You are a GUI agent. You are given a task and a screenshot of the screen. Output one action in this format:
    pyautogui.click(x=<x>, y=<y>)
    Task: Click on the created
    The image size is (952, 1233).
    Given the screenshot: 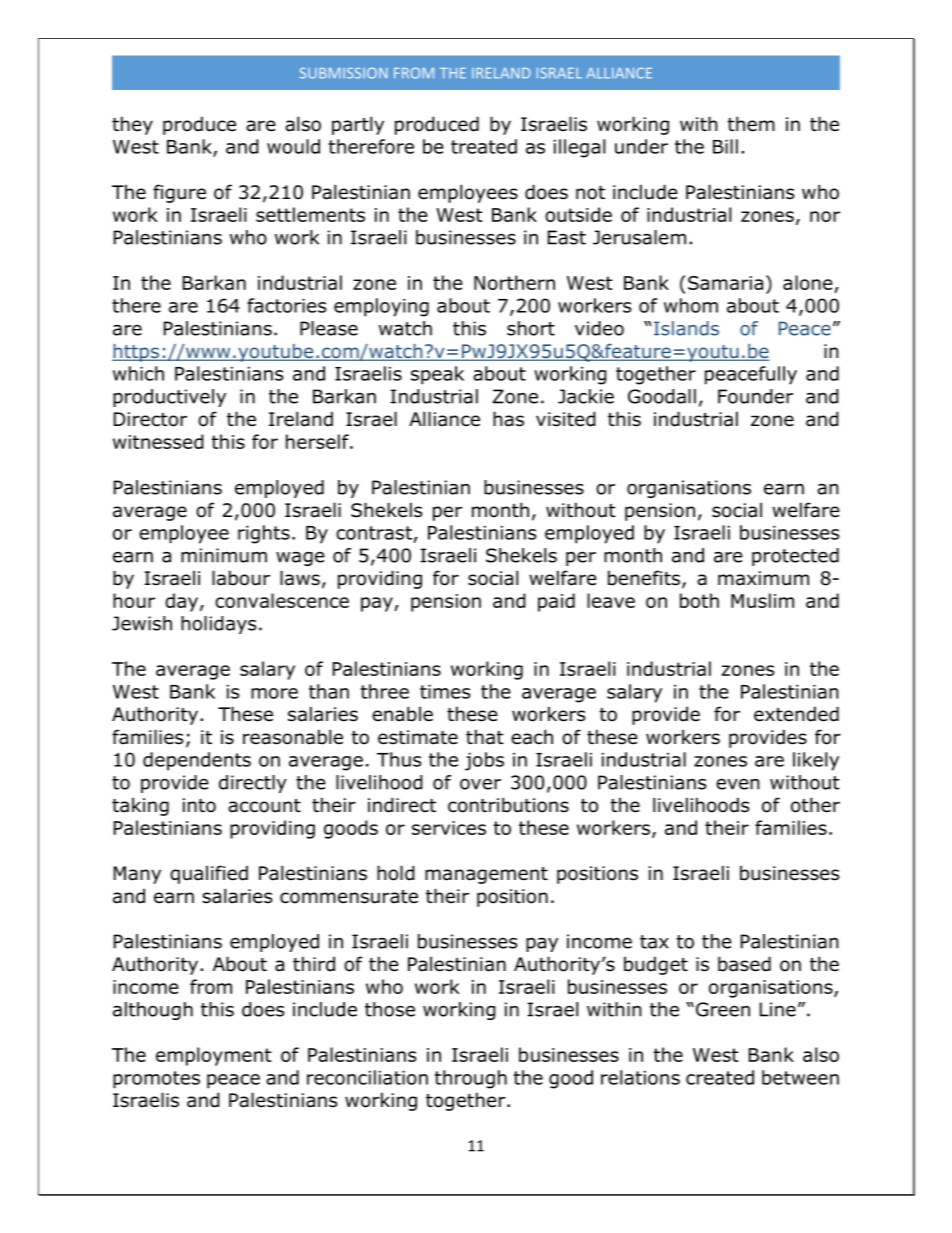 What is the action you would take?
    pyautogui.click(x=720, y=1077)
